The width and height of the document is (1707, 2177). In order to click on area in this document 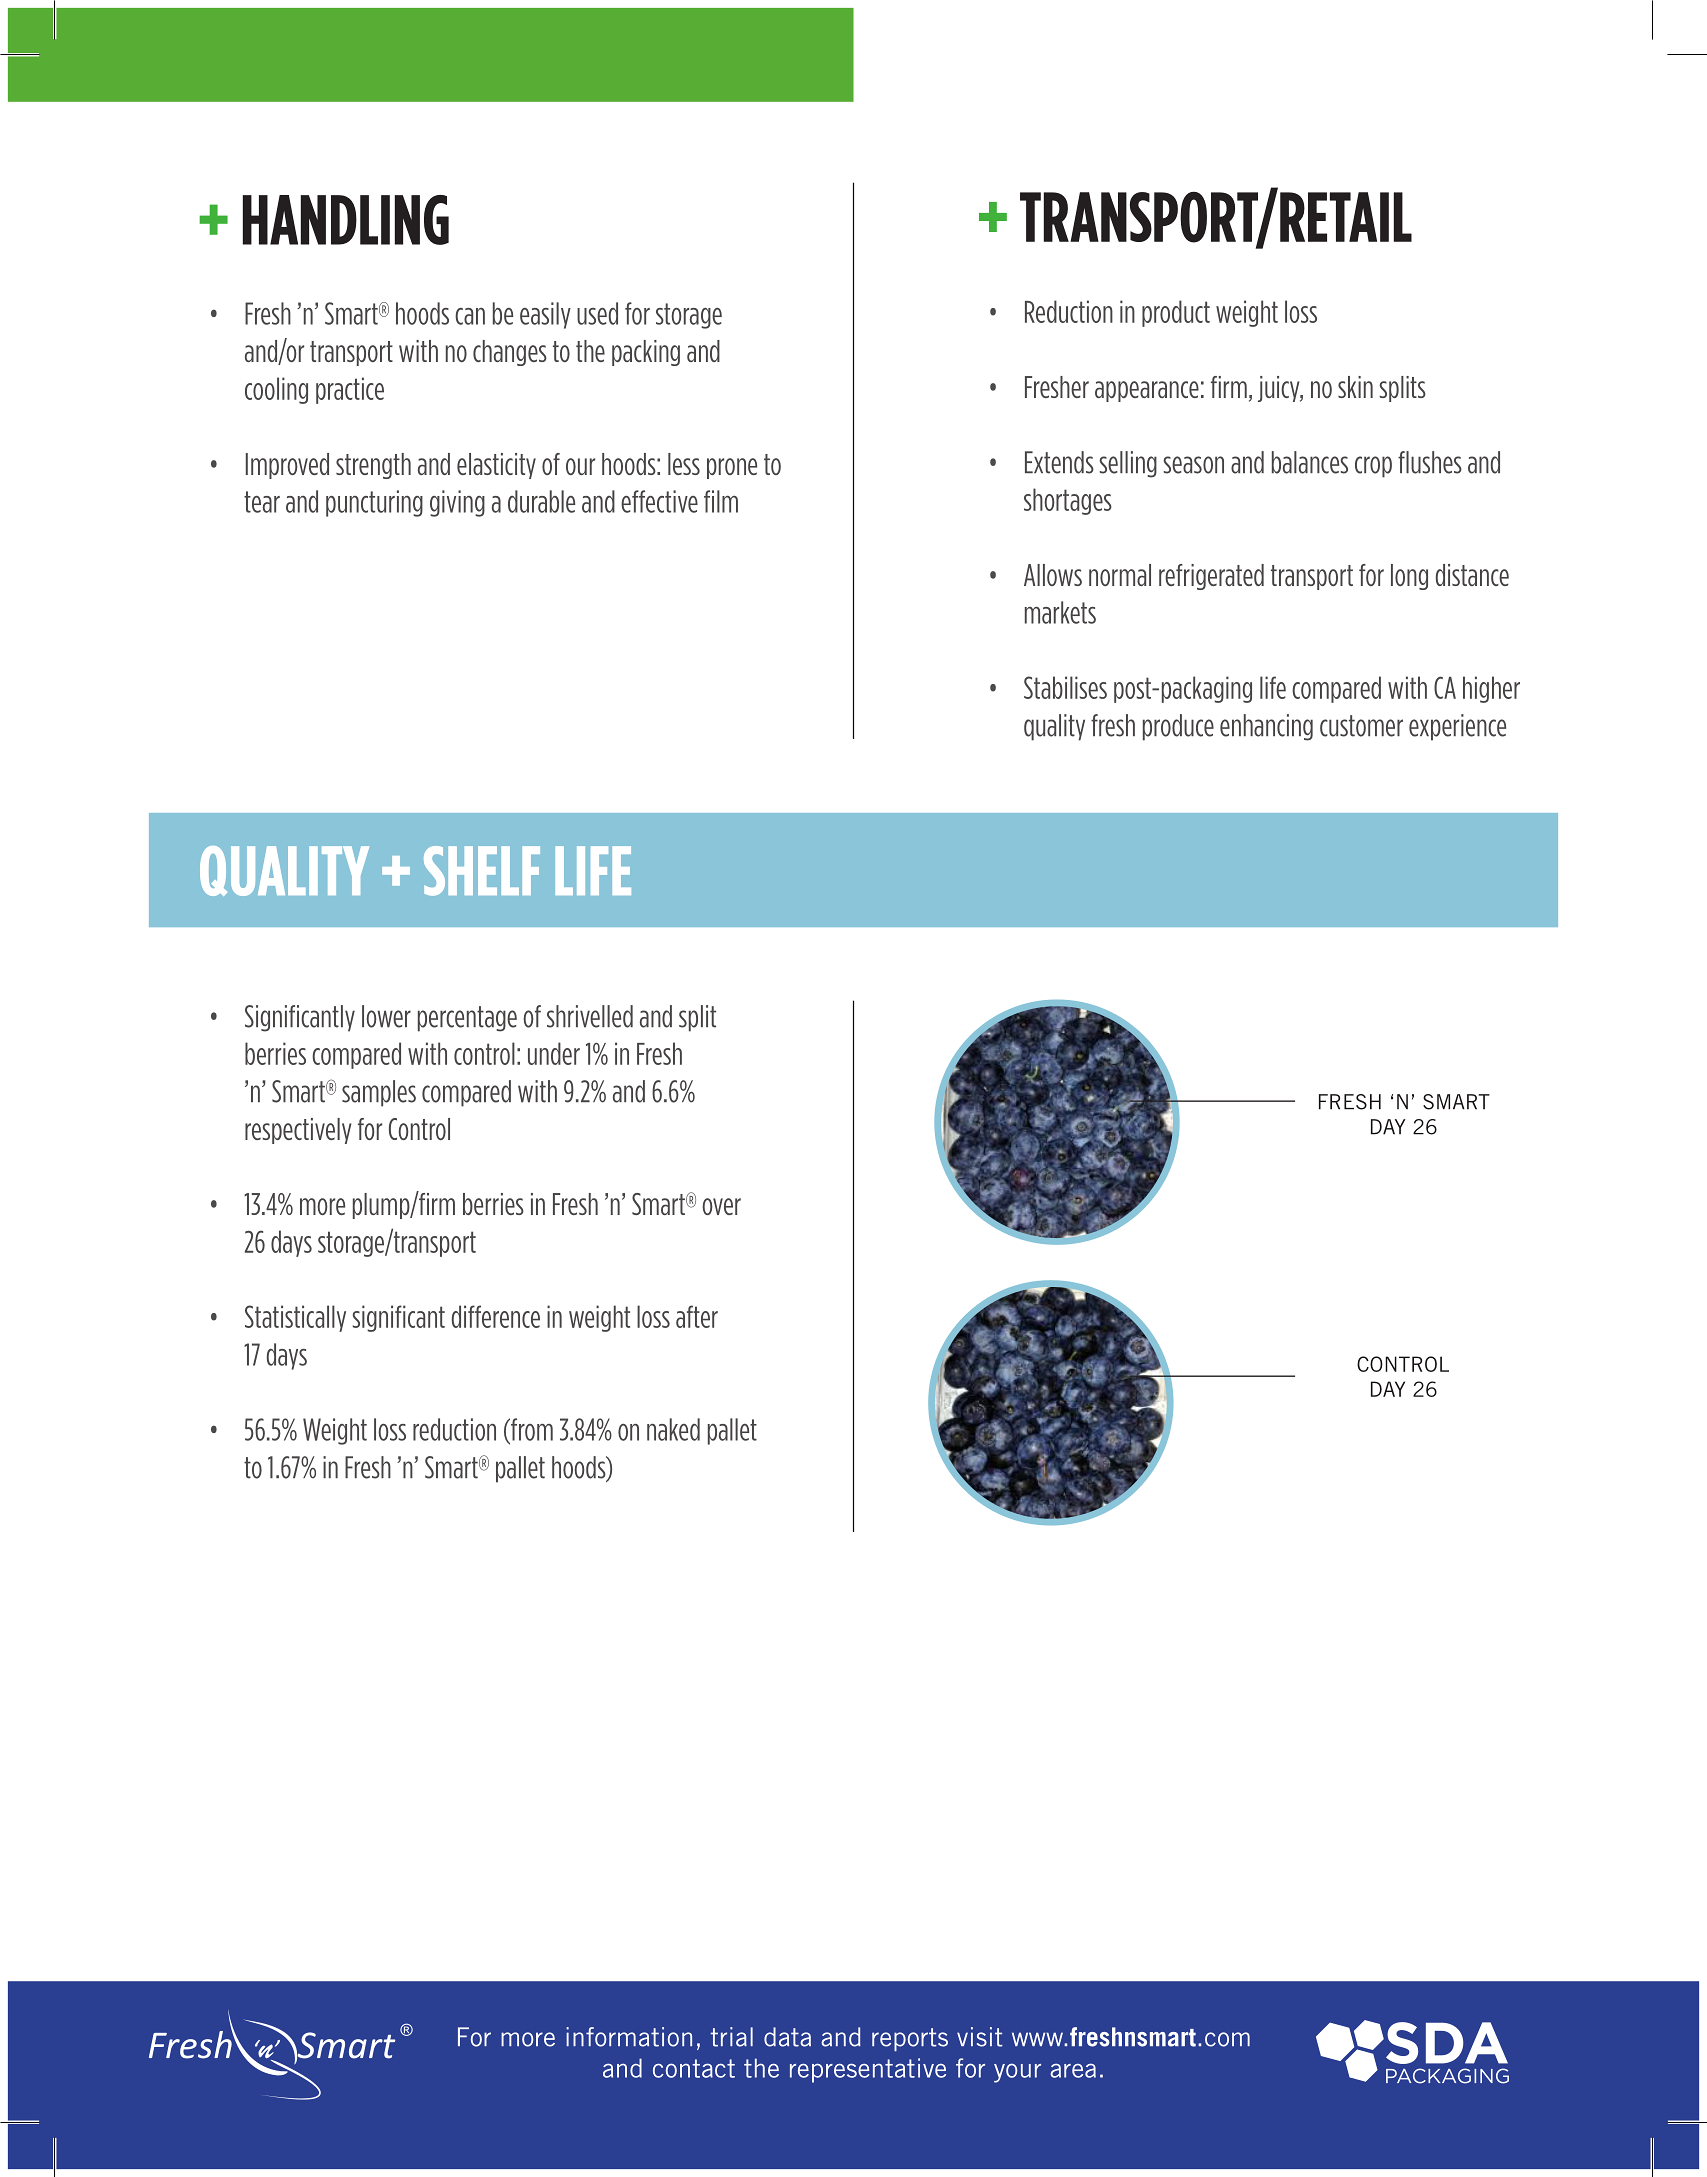, I will do `click(1073, 2070)`.
